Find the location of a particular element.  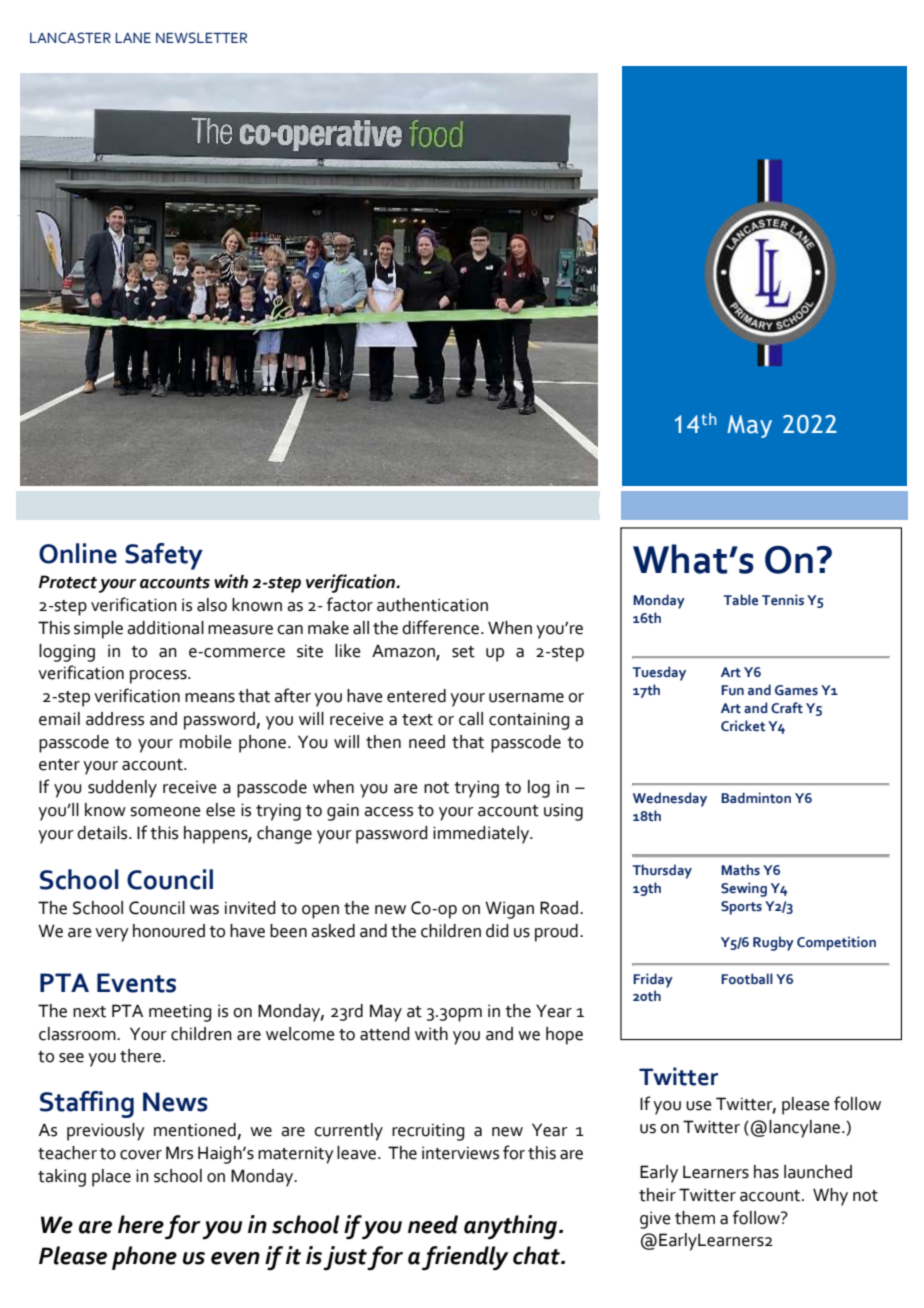

honoured is located at coordinates (169, 931).
